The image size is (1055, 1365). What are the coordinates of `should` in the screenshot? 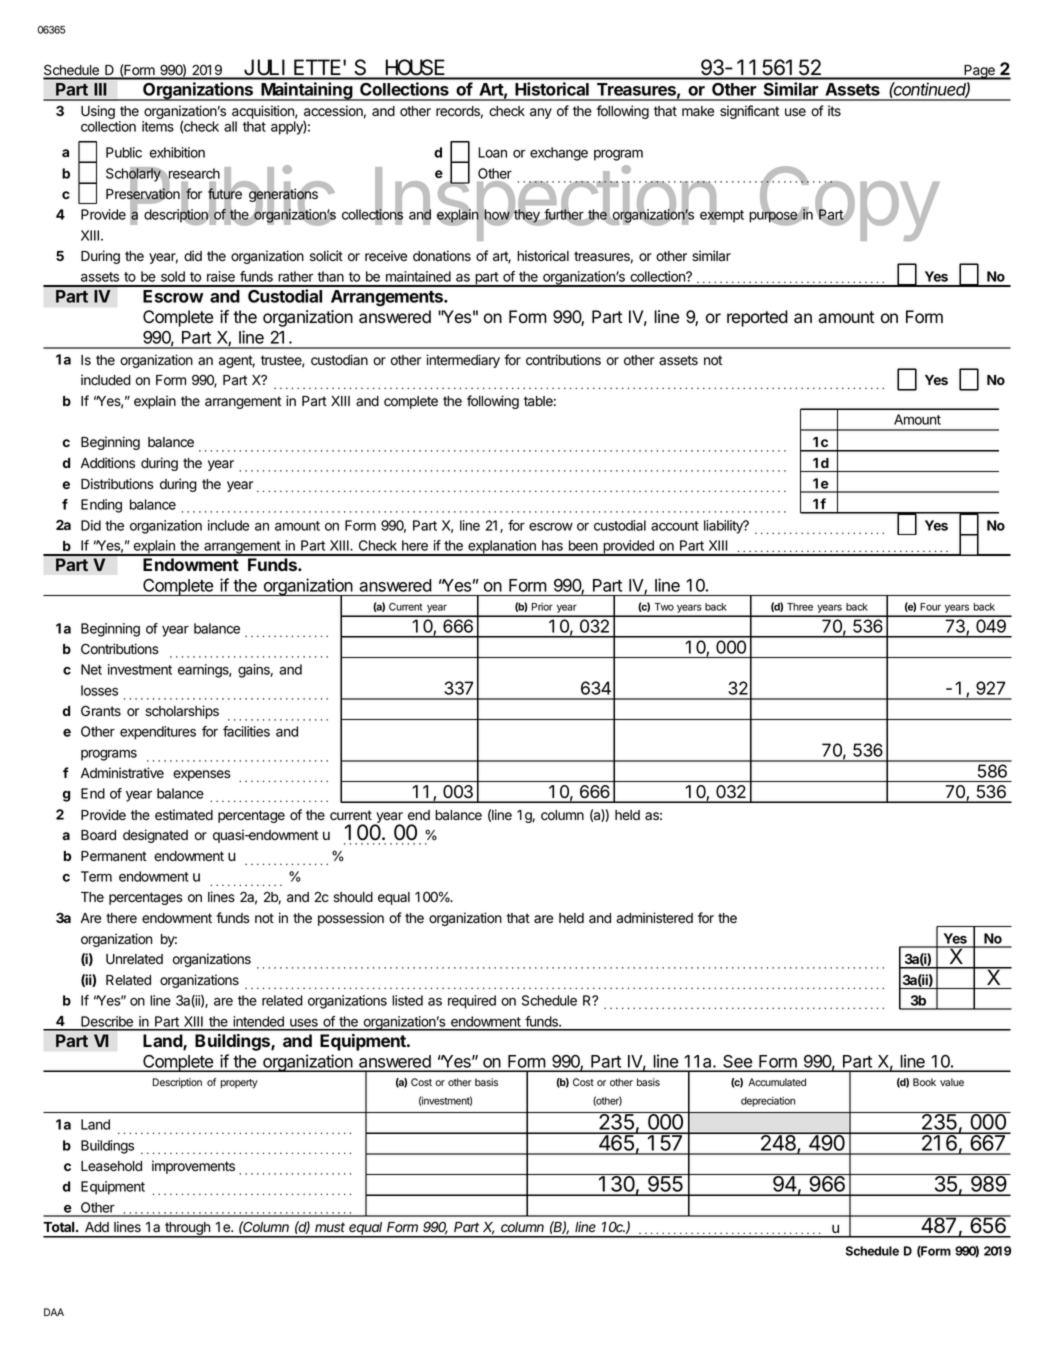 It's located at (353, 897).
